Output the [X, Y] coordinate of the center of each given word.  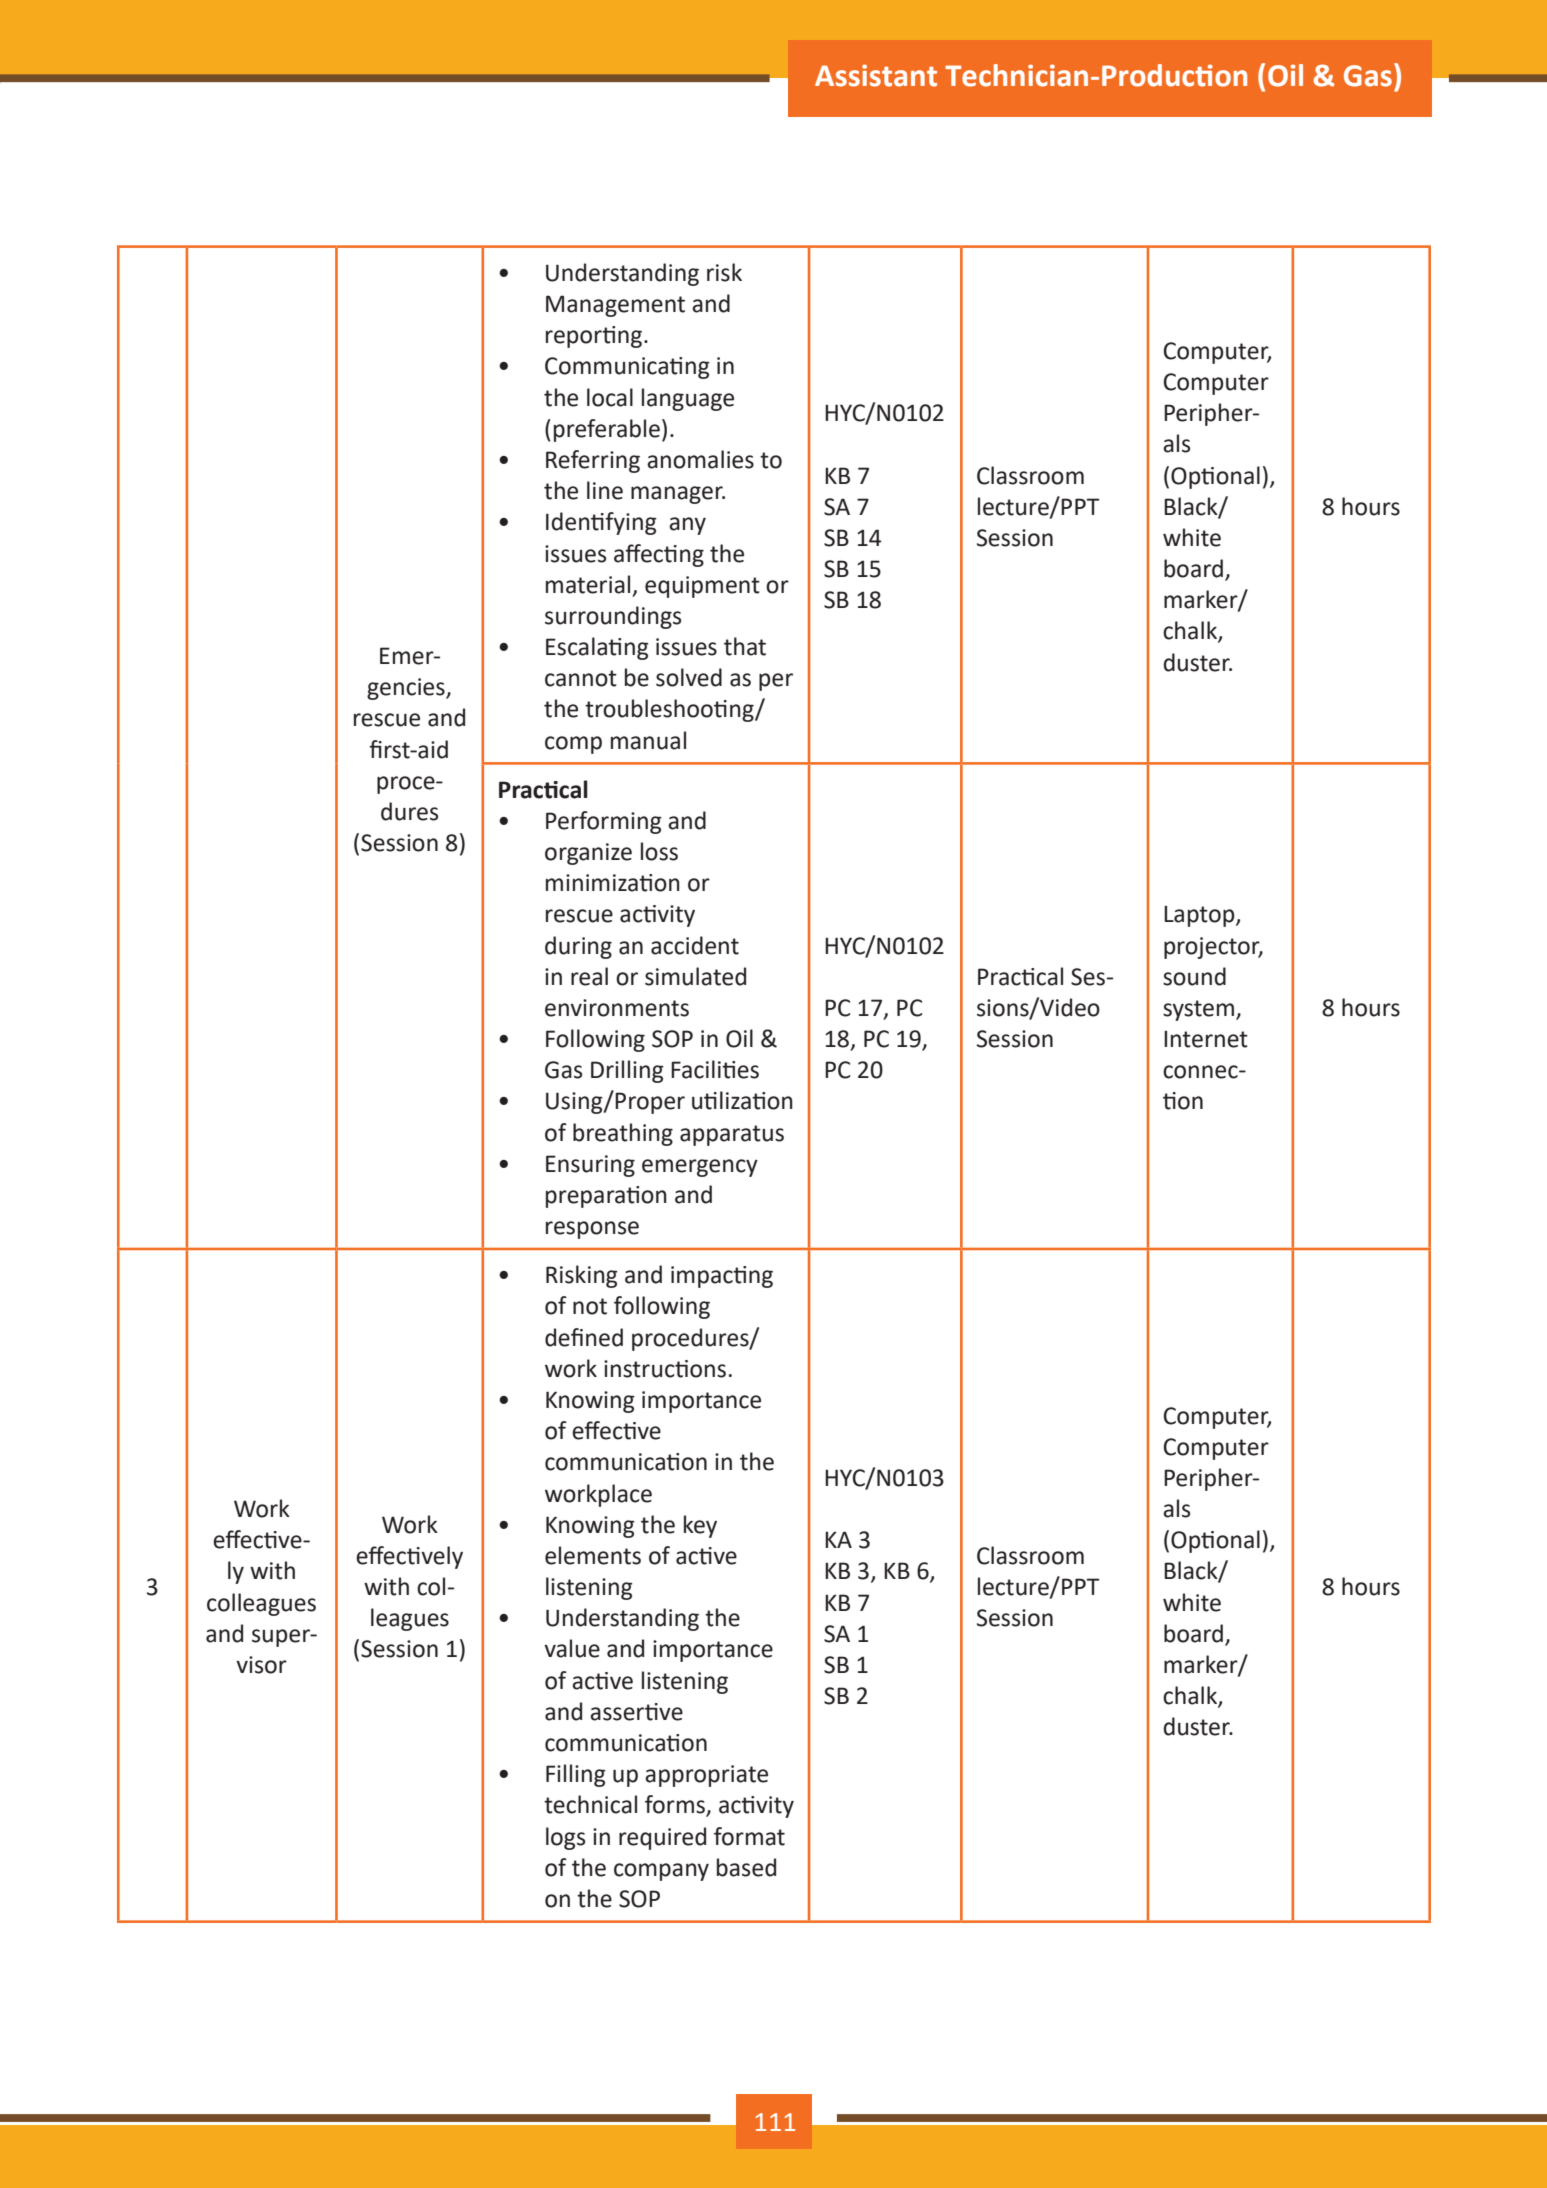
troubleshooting [670, 710]
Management [615, 306]
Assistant [876, 75]
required [662, 1838]
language [688, 399]
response [592, 1230]
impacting [722, 1277]
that [745, 646]
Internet [1206, 1039]
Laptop [1200, 916]
